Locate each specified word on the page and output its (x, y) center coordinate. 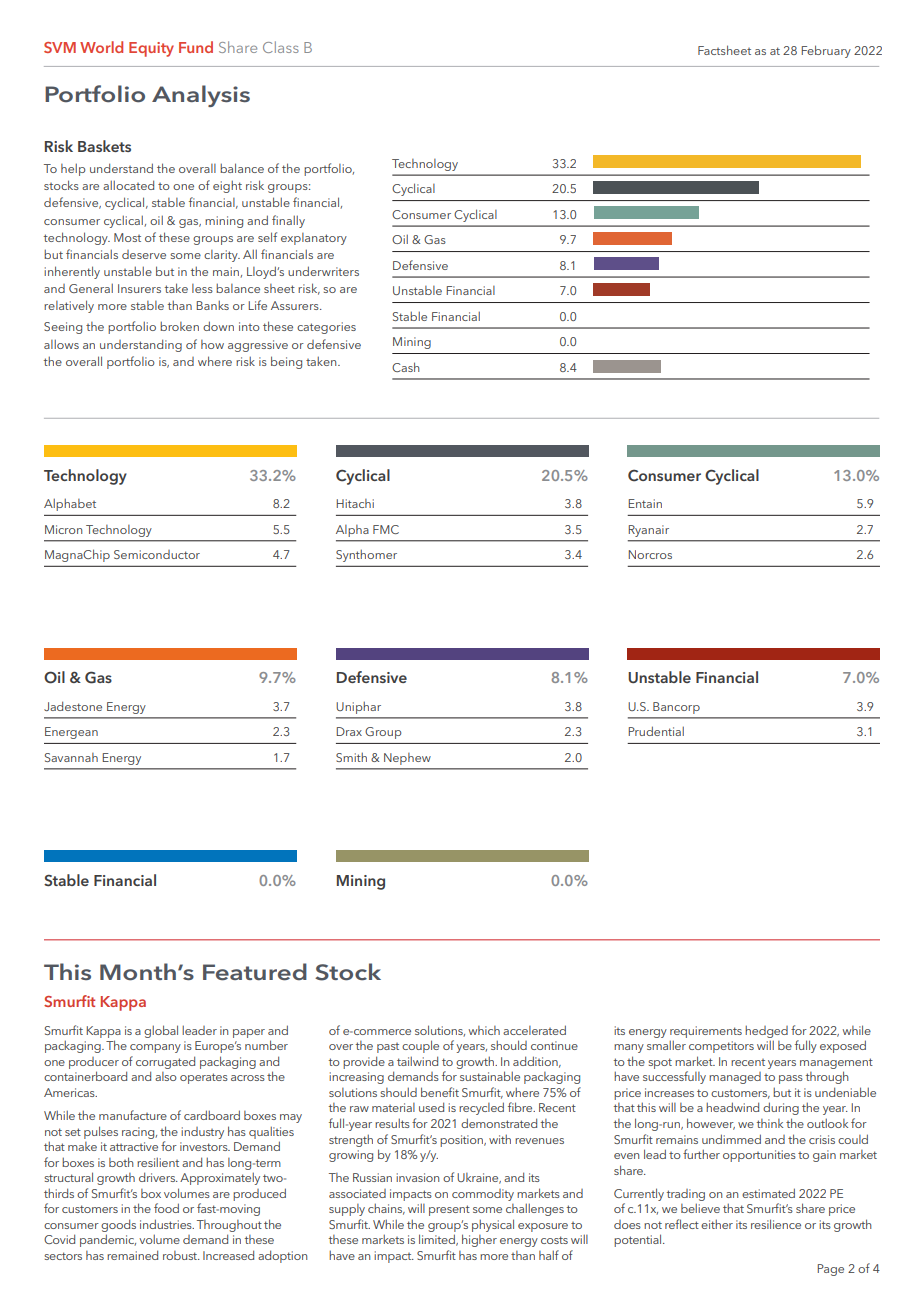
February (826, 51)
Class (281, 47)
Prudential (656, 731)
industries (167, 1224)
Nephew (407, 759)
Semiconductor (157, 554)
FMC (386, 529)
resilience (776, 1224)
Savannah (71, 757)
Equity (151, 49)
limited (438, 1240)
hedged (766, 1031)
